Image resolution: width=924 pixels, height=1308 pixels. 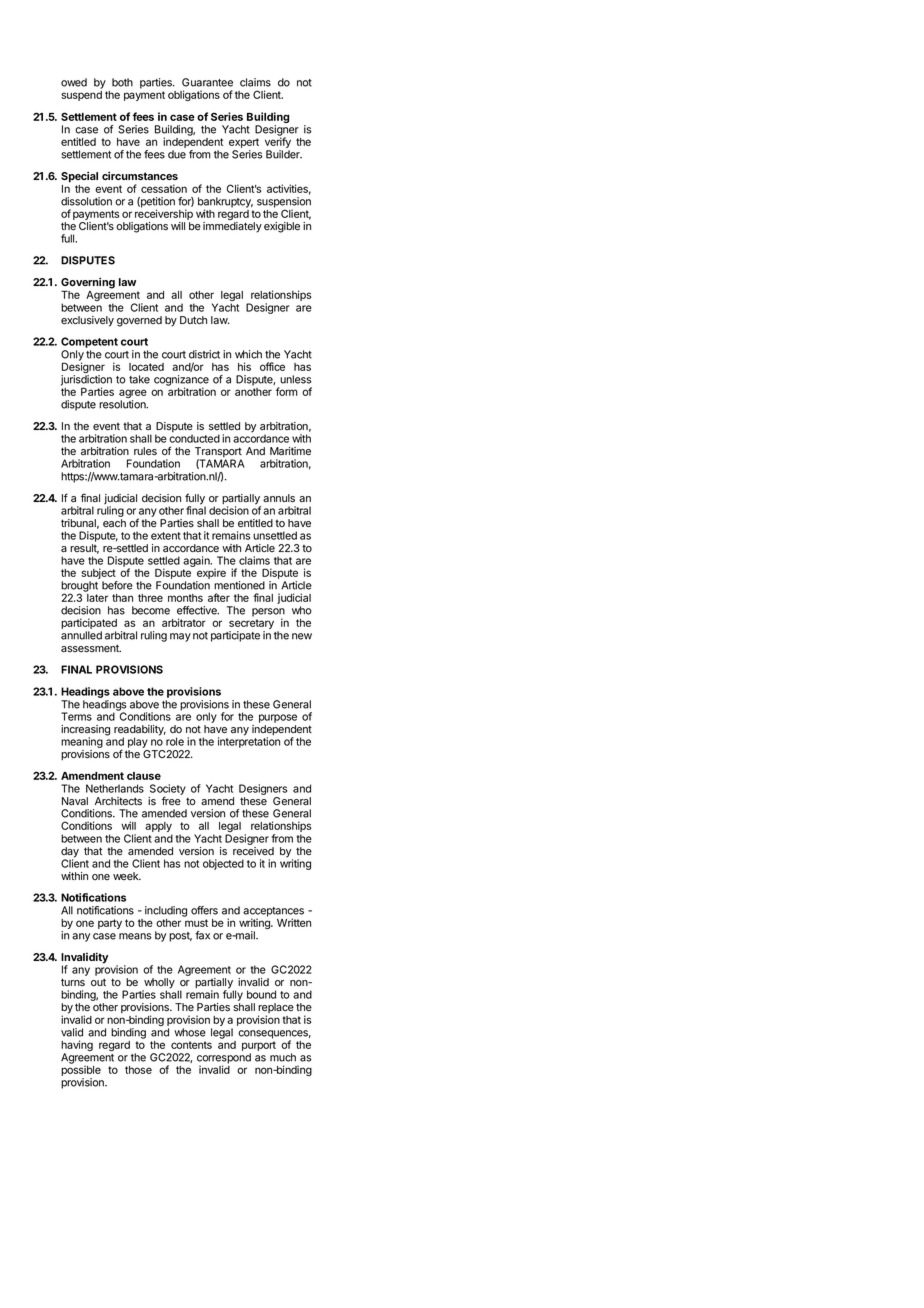 I want to click on form, so click(x=287, y=391).
